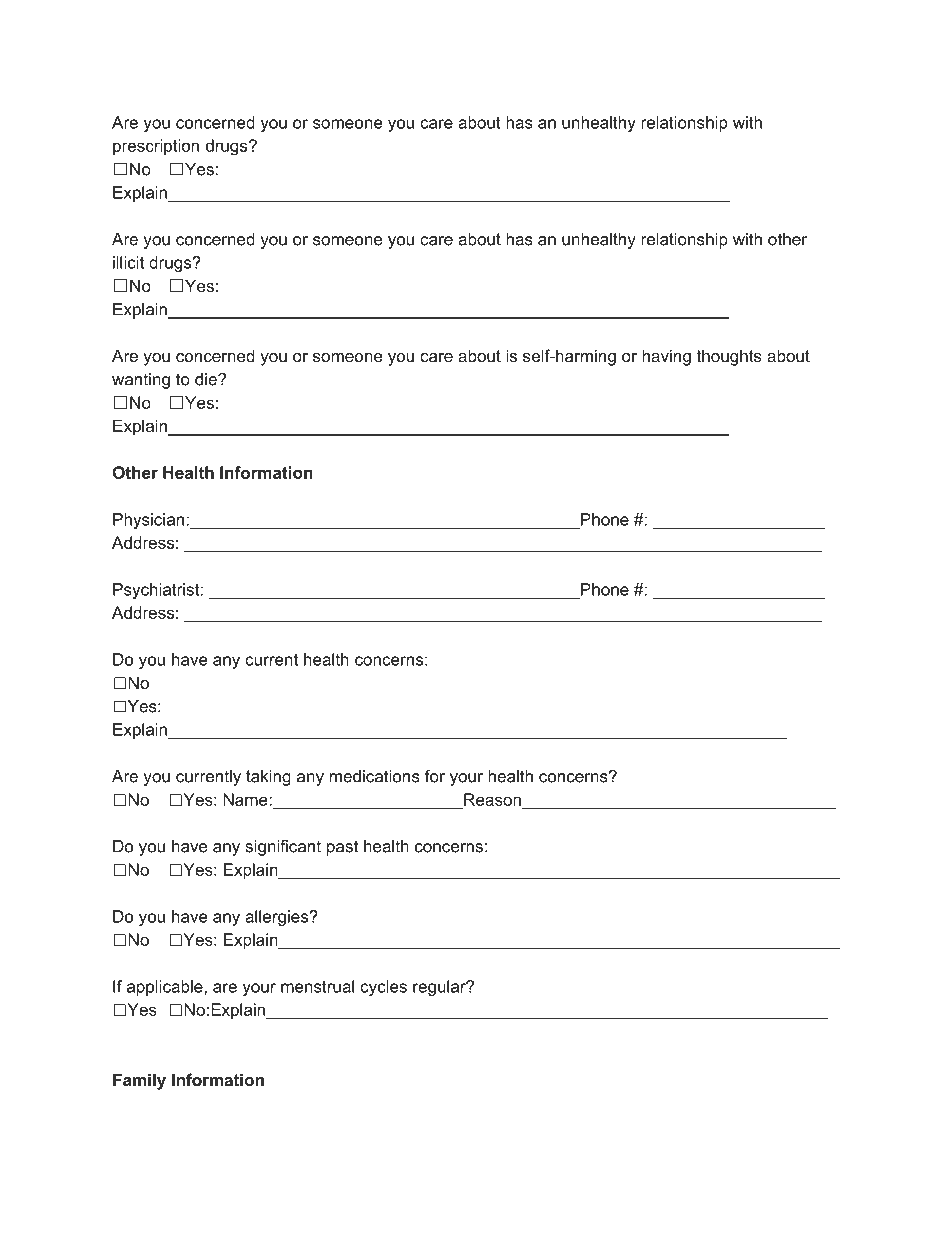 The height and width of the screenshot is (1233, 952). What do you see at coordinates (666, 357) in the screenshot?
I see `having` at bounding box center [666, 357].
